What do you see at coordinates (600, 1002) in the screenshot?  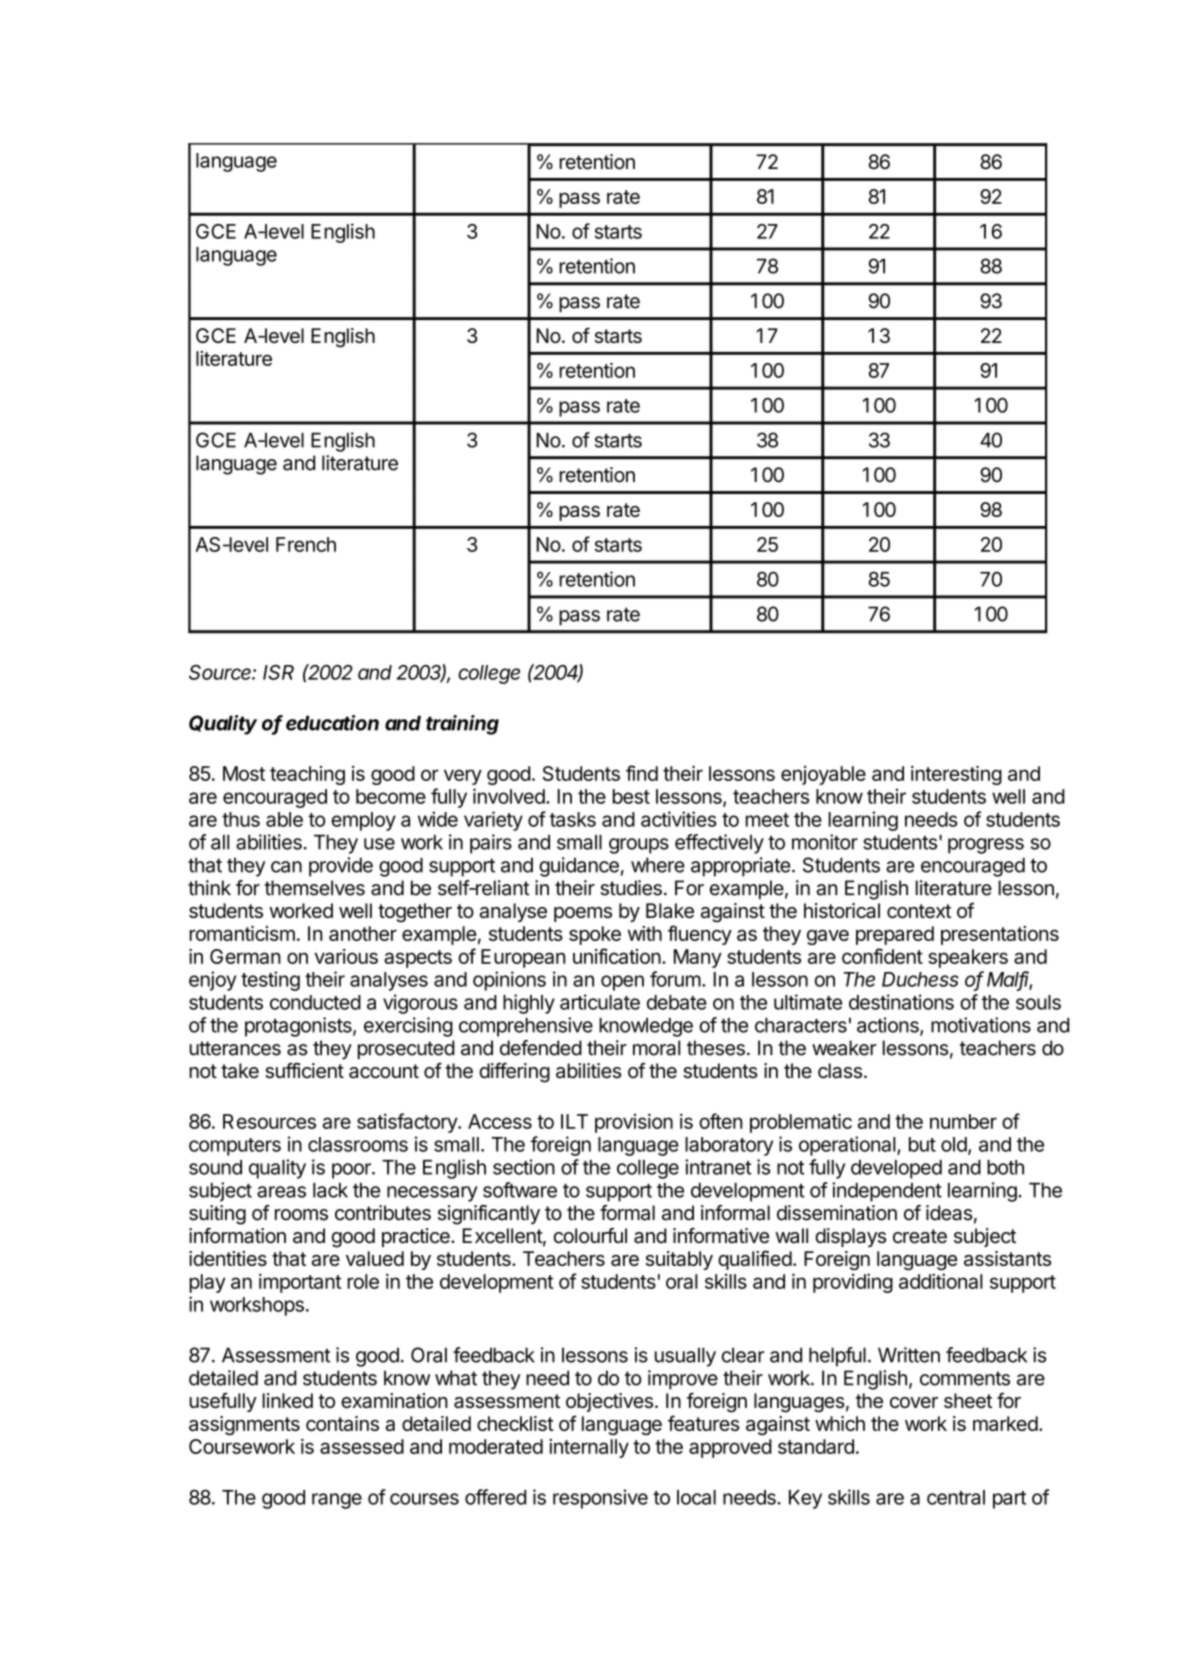 I see `articulate` at bounding box center [600, 1002].
